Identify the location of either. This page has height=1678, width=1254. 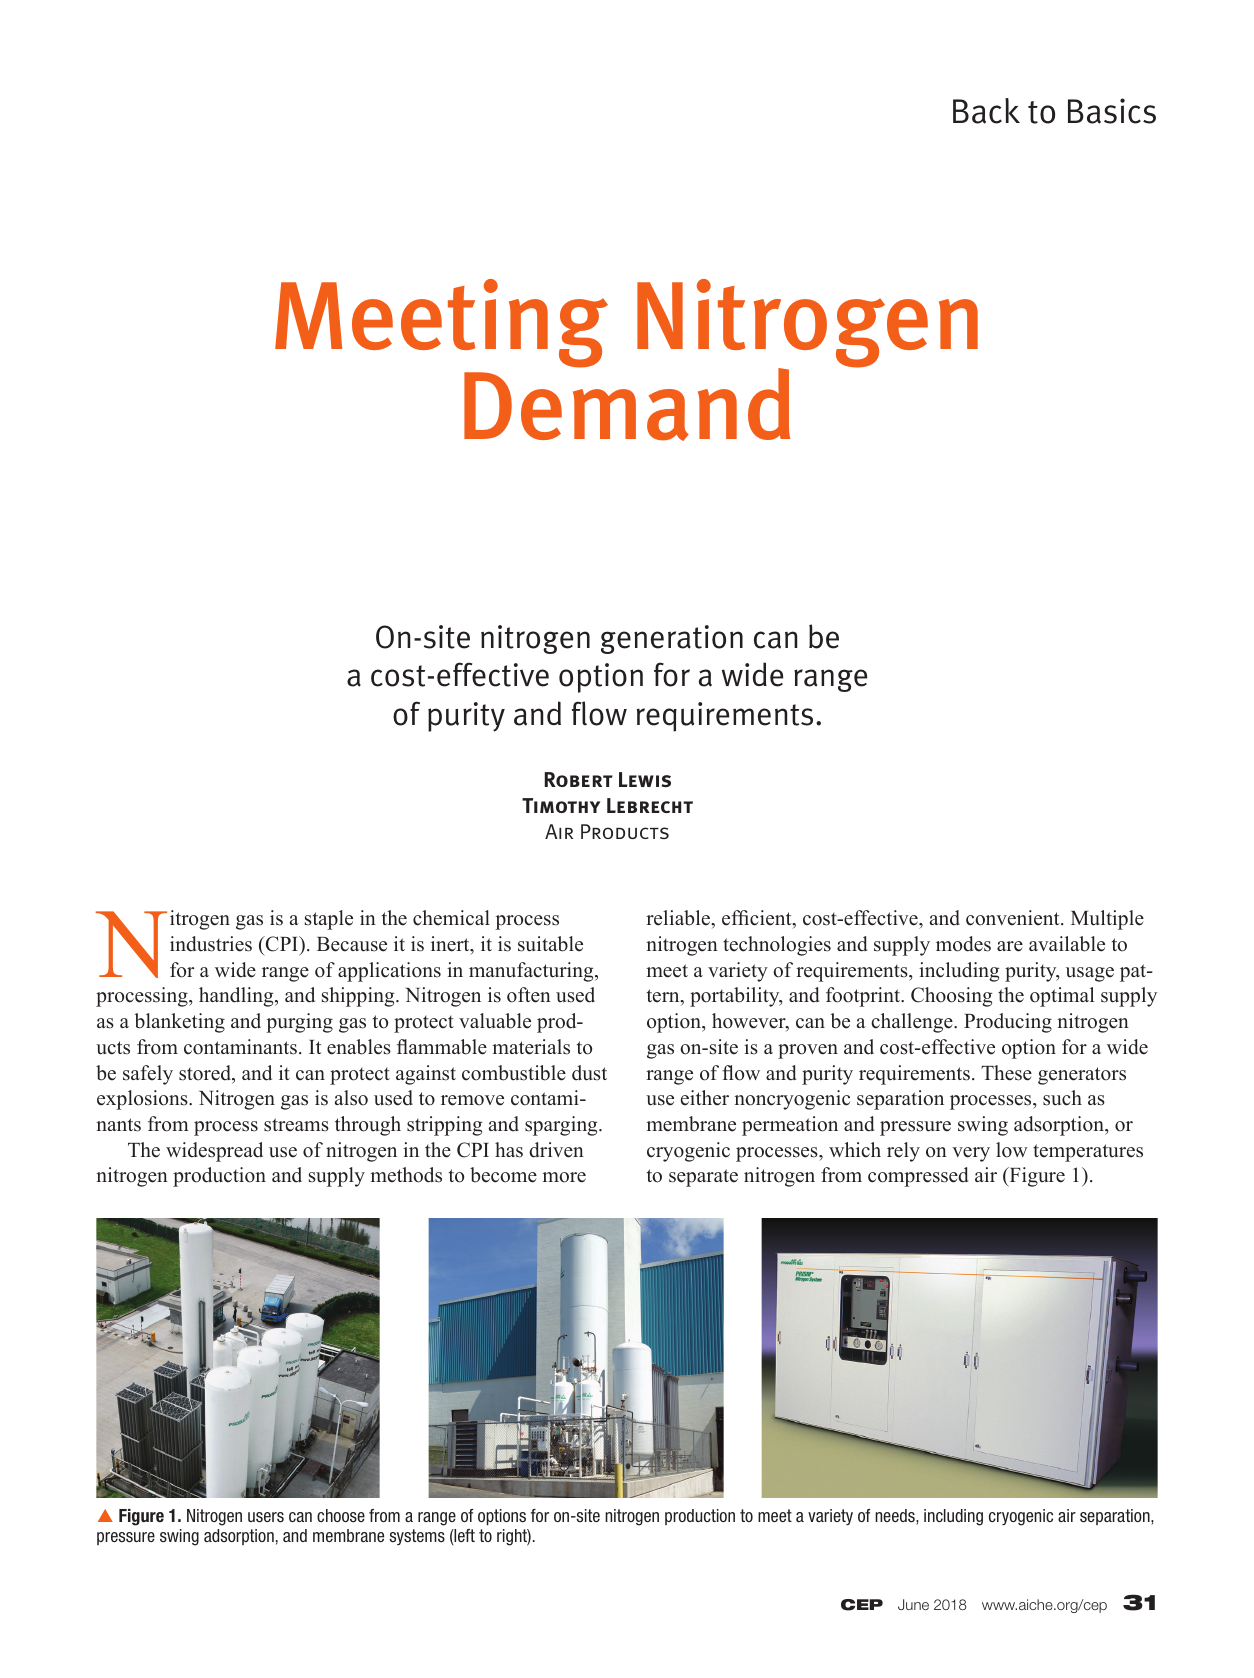
(705, 1098).
